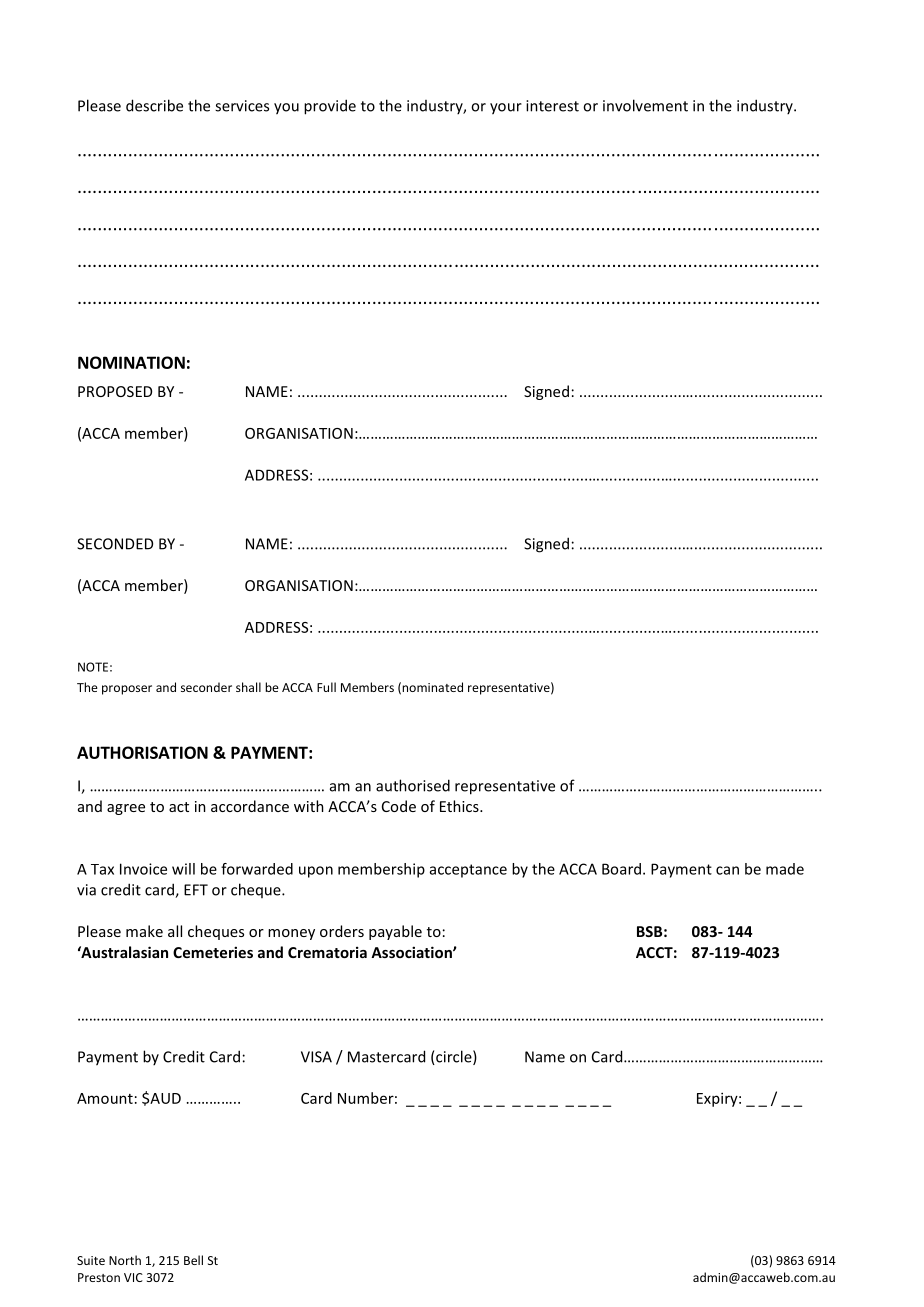 The width and height of the screenshot is (924, 1307). What do you see at coordinates (468, 871) in the screenshot?
I see `acceptance` at bounding box center [468, 871].
